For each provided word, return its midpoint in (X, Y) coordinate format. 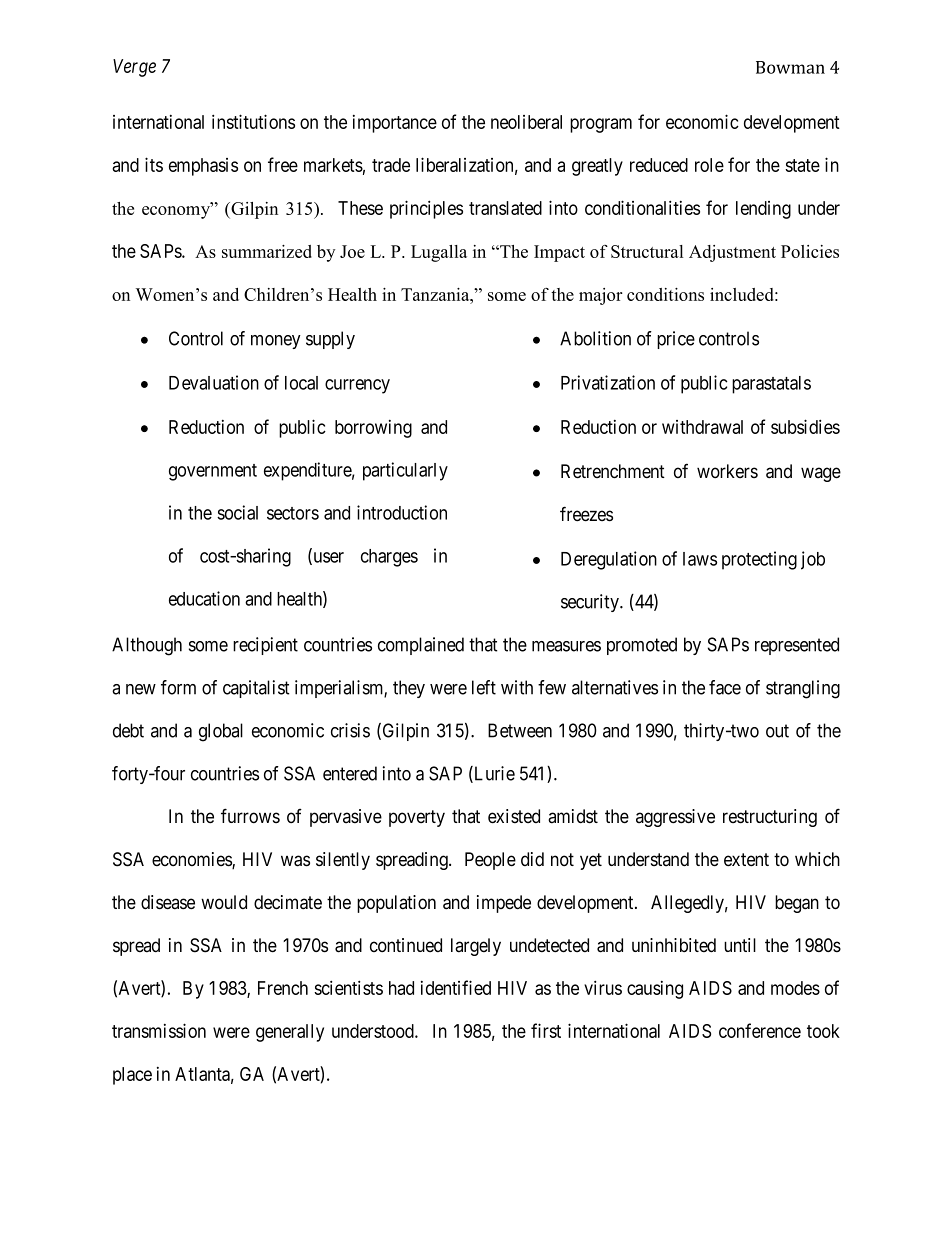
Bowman (790, 67)
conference (760, 1030)
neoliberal (526, 122)
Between (520, 730)
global (221, 732)
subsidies (805, 426)
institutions (253, 121)
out (777, 731)
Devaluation (214, 382)
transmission (159, 1030)
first (546, 1030)
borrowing (373, 429)
